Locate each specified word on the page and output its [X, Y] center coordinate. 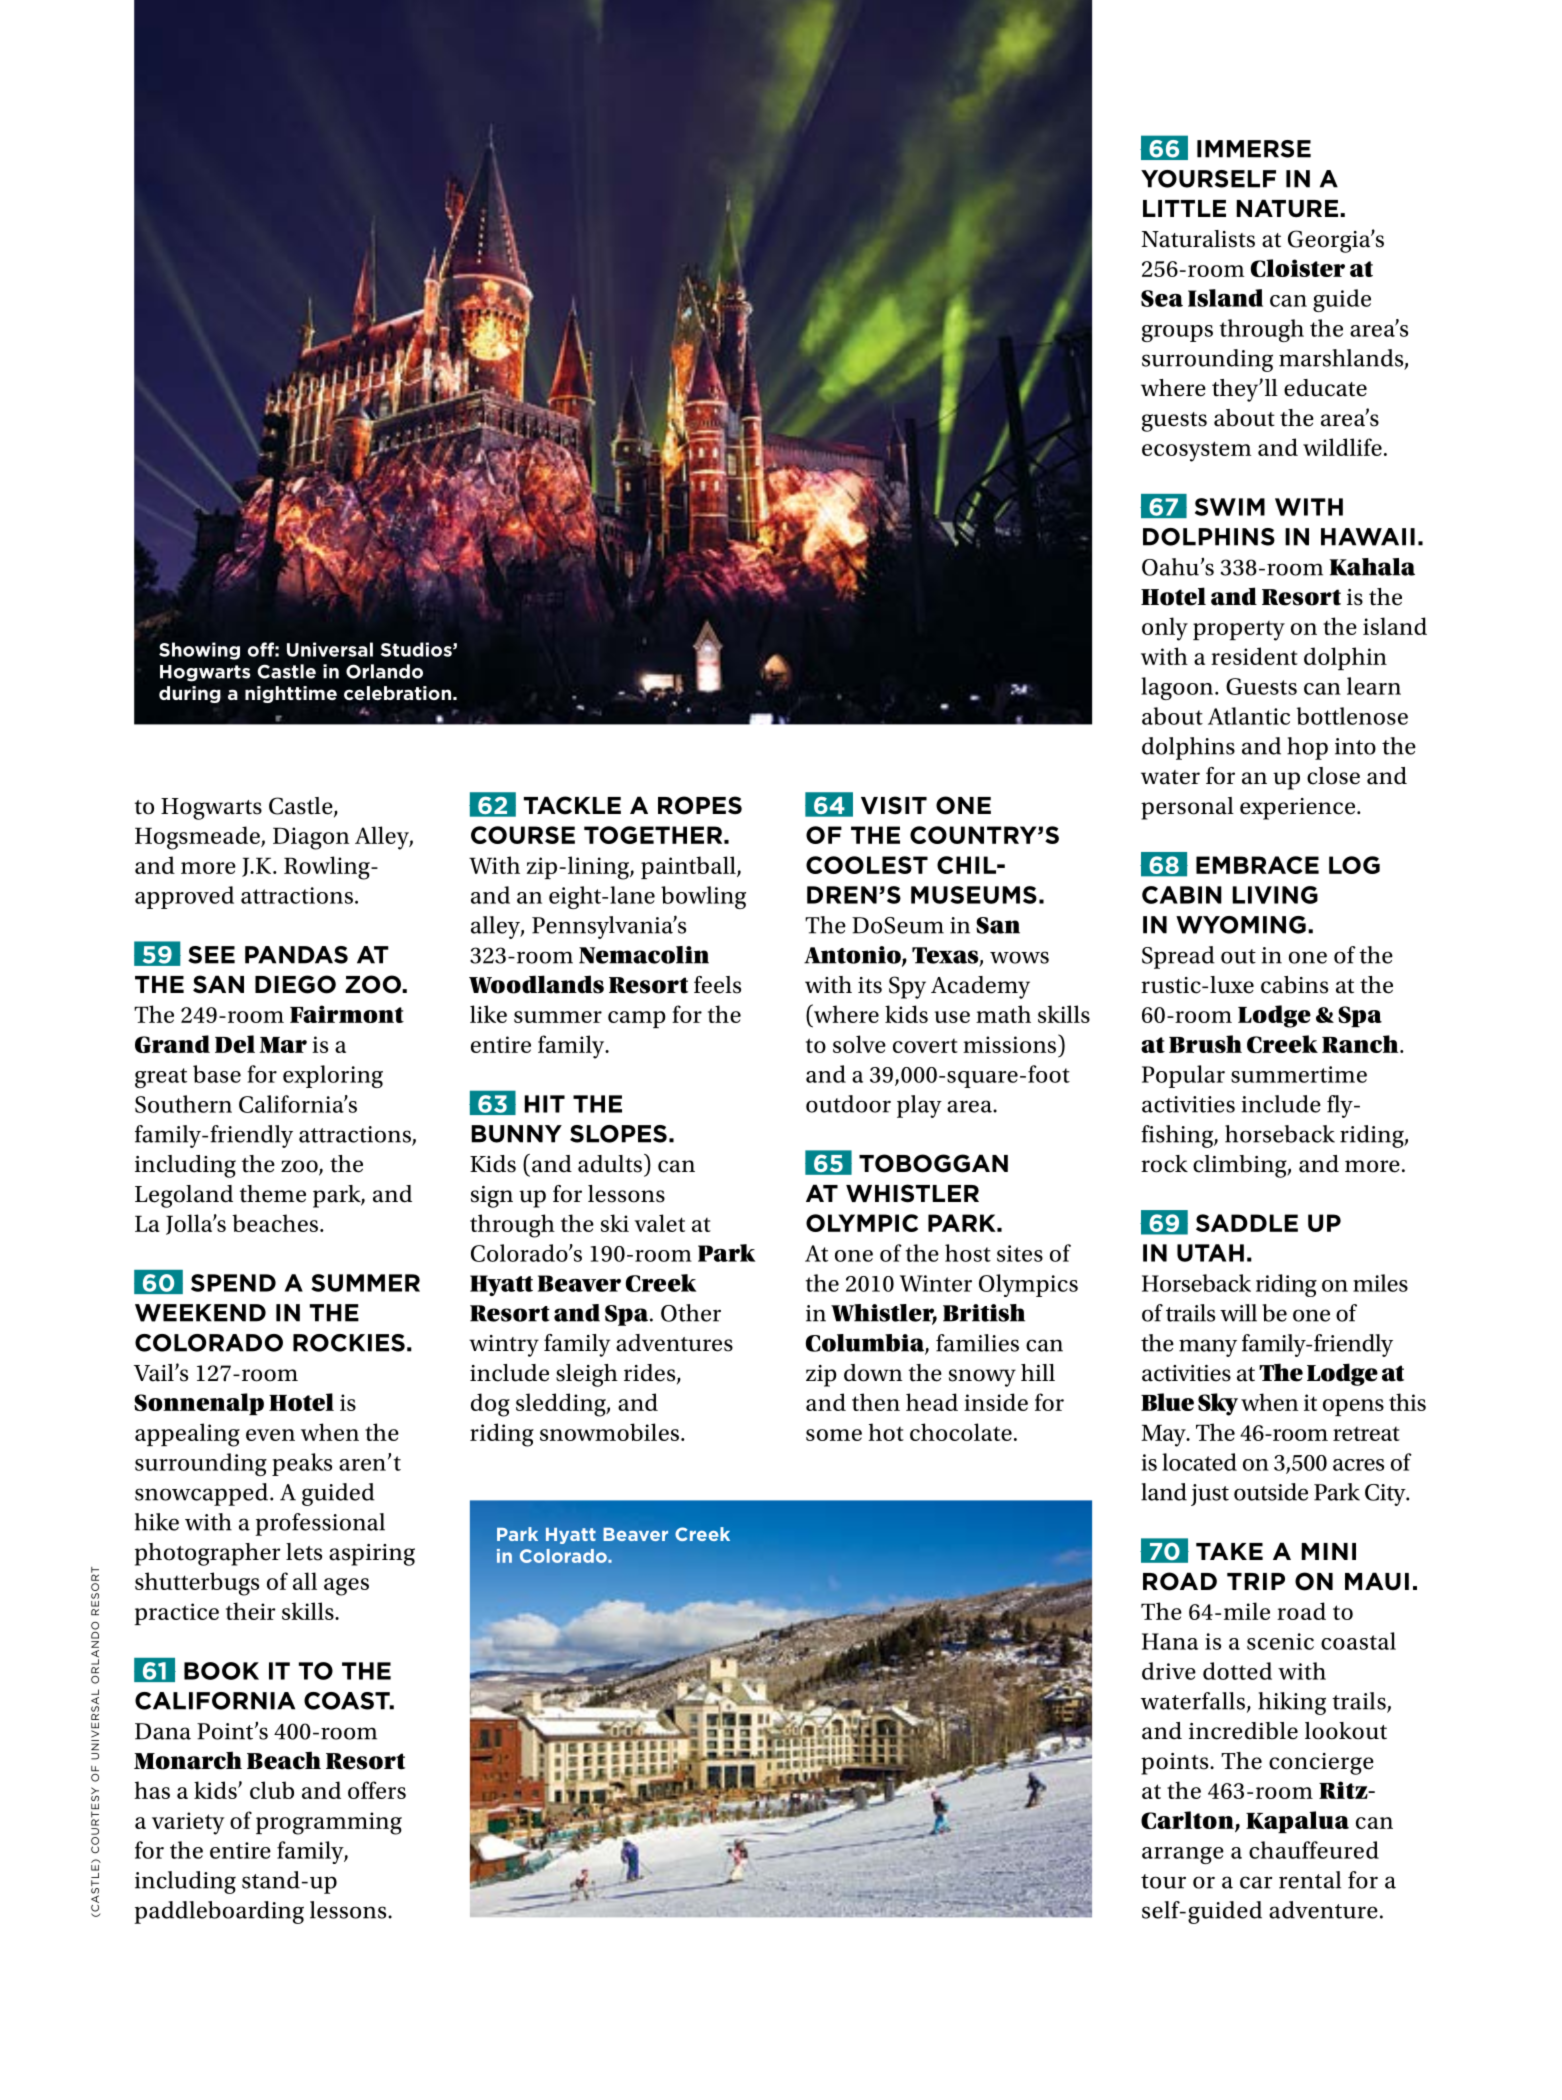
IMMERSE [1254, 149]
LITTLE [1184, 208]
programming [329, 1823]
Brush [1205, 1044]
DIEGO [295, 984]
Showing [199, 651]
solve [859, 1044]
